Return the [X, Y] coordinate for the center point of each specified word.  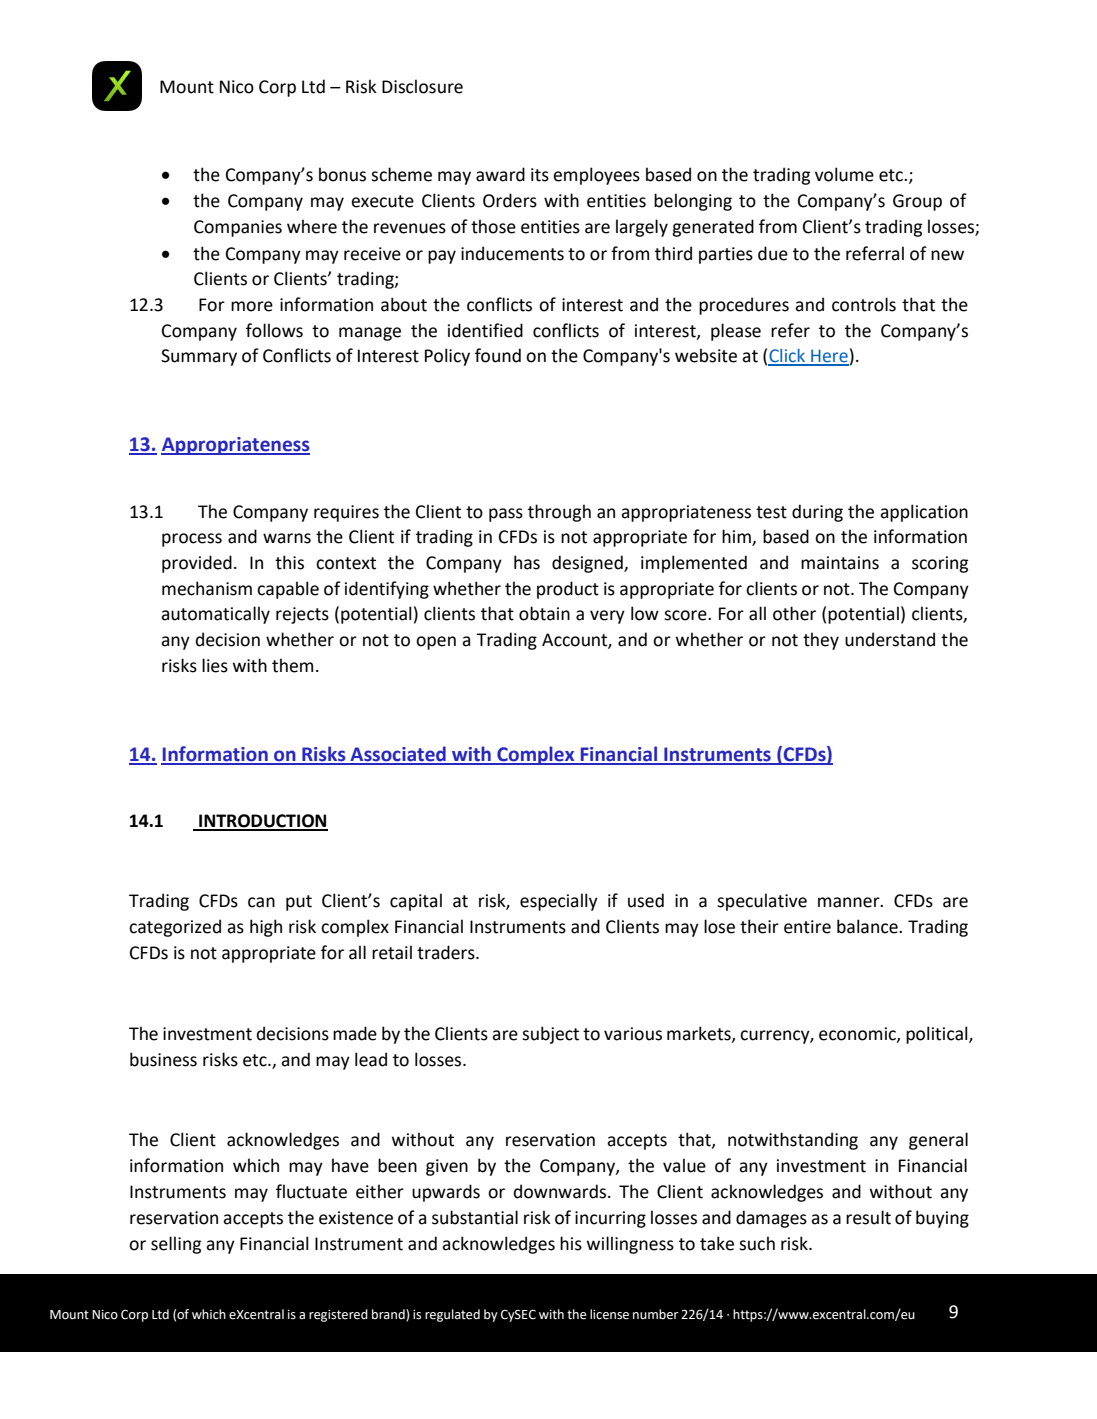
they [821, 641]
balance [868, 926]
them [292, 665]
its [540, 175]
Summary [199, 357]
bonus [342, 174]
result [868, 1217]
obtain [544, 613]
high [266, 928]
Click [788, 357]
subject [550, 1035]
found [498, 355]
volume [844, 174]
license [609, 1314]
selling [176, 1245]
